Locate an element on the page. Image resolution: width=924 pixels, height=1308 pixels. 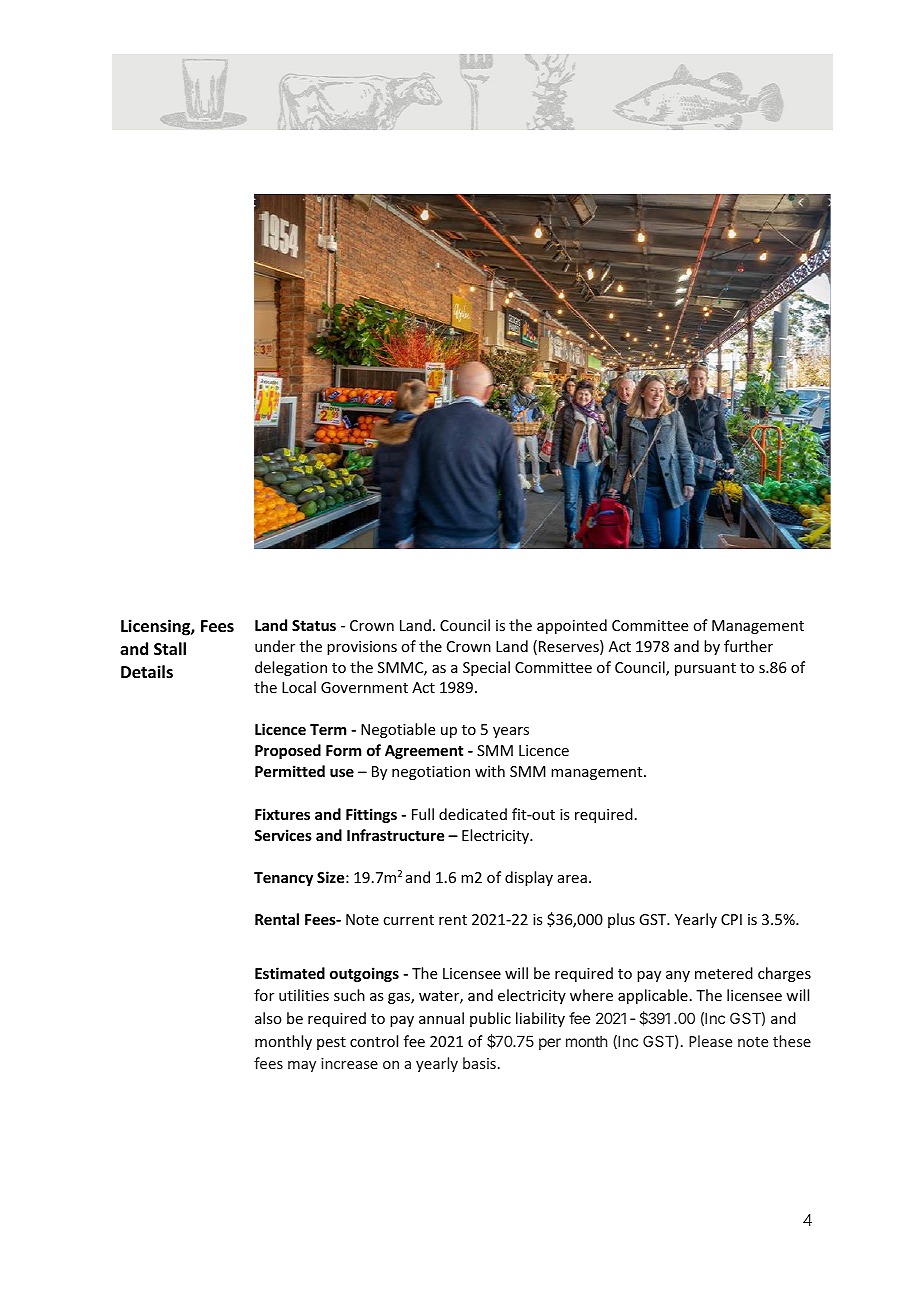
under is located at coordinates (275, 646).
